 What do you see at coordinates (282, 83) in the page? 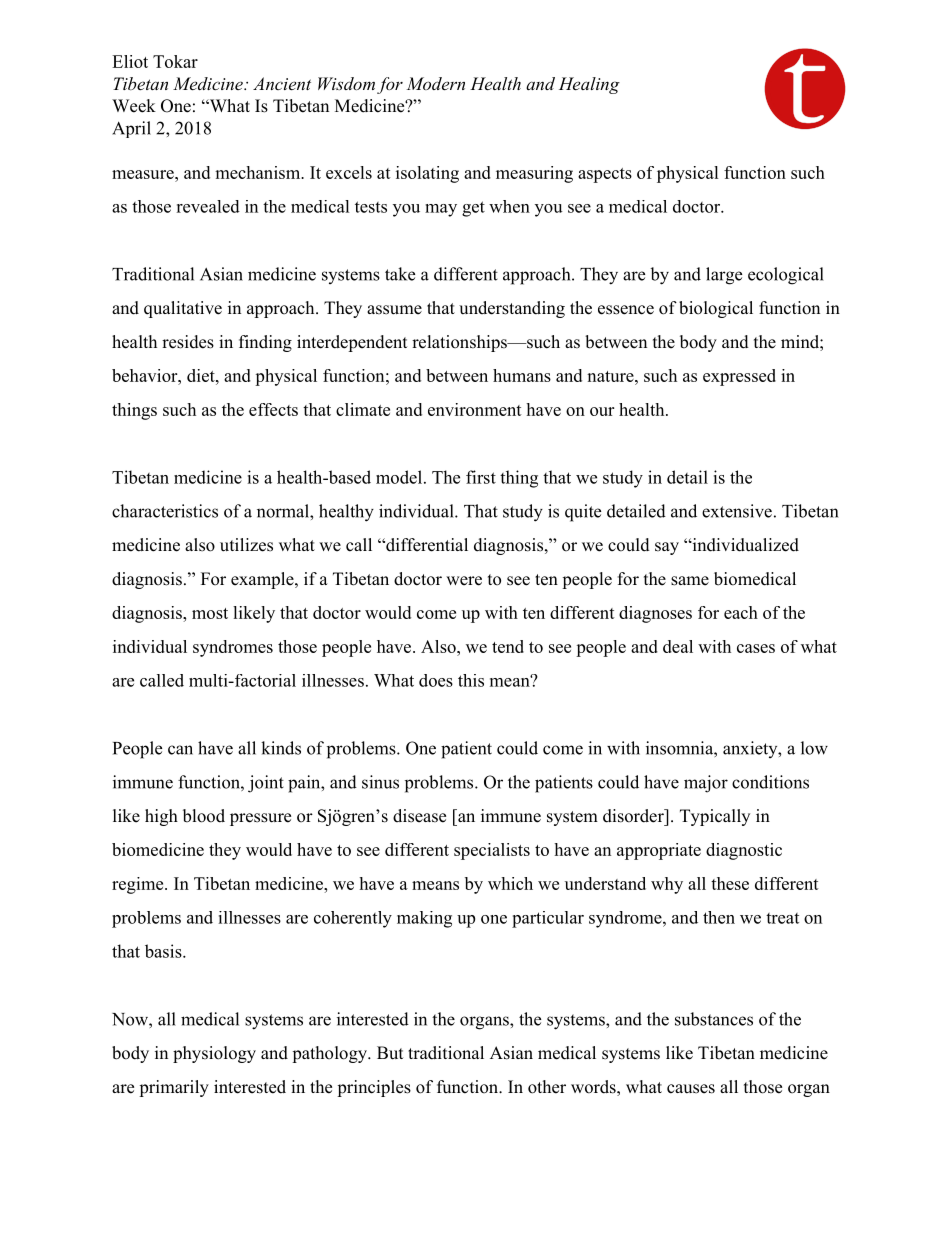
I see `Ancient` at bounding box center [282, 83].
